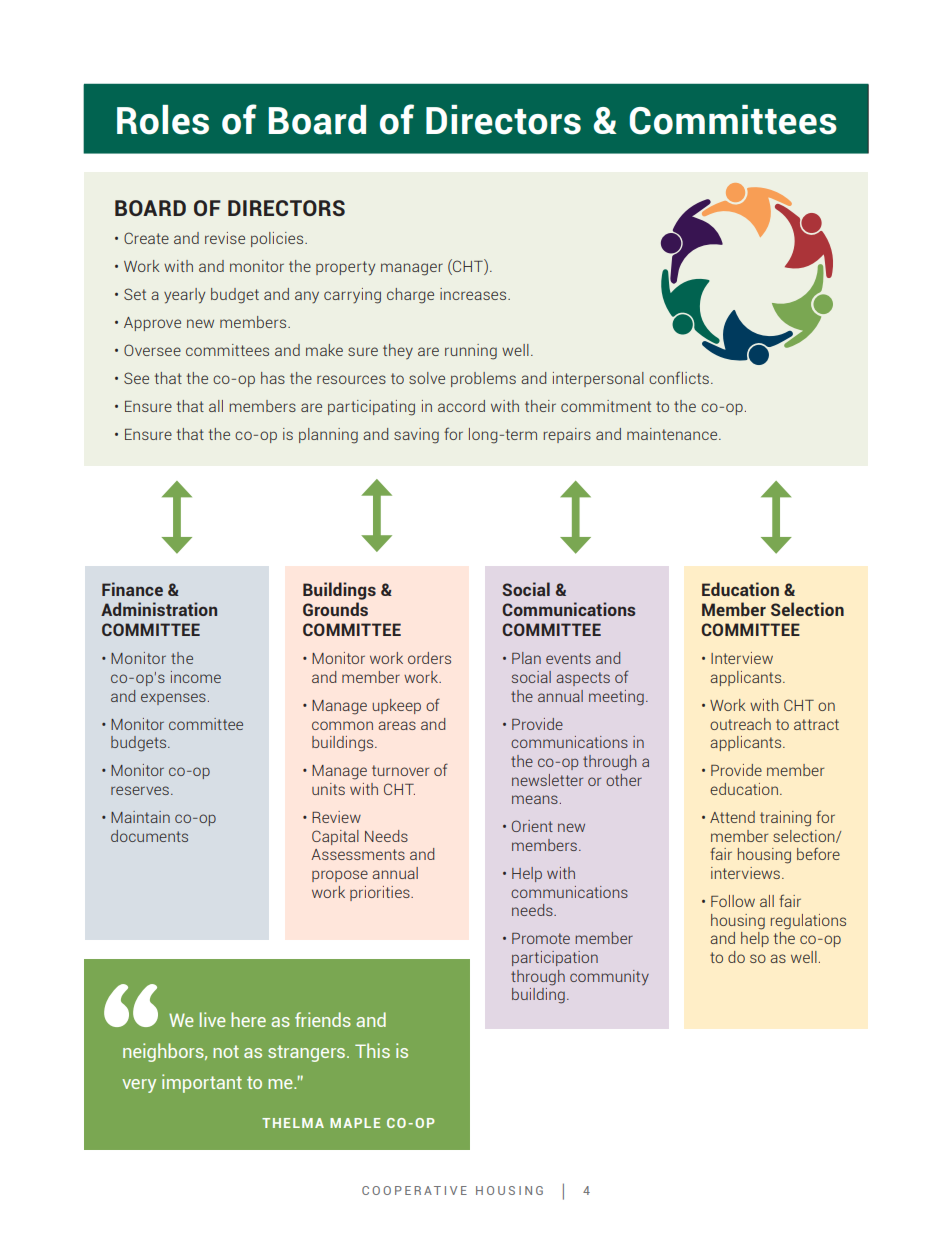 The width and height of the document is (952, 1233). I want to click on turnover, so click(400, 770).
